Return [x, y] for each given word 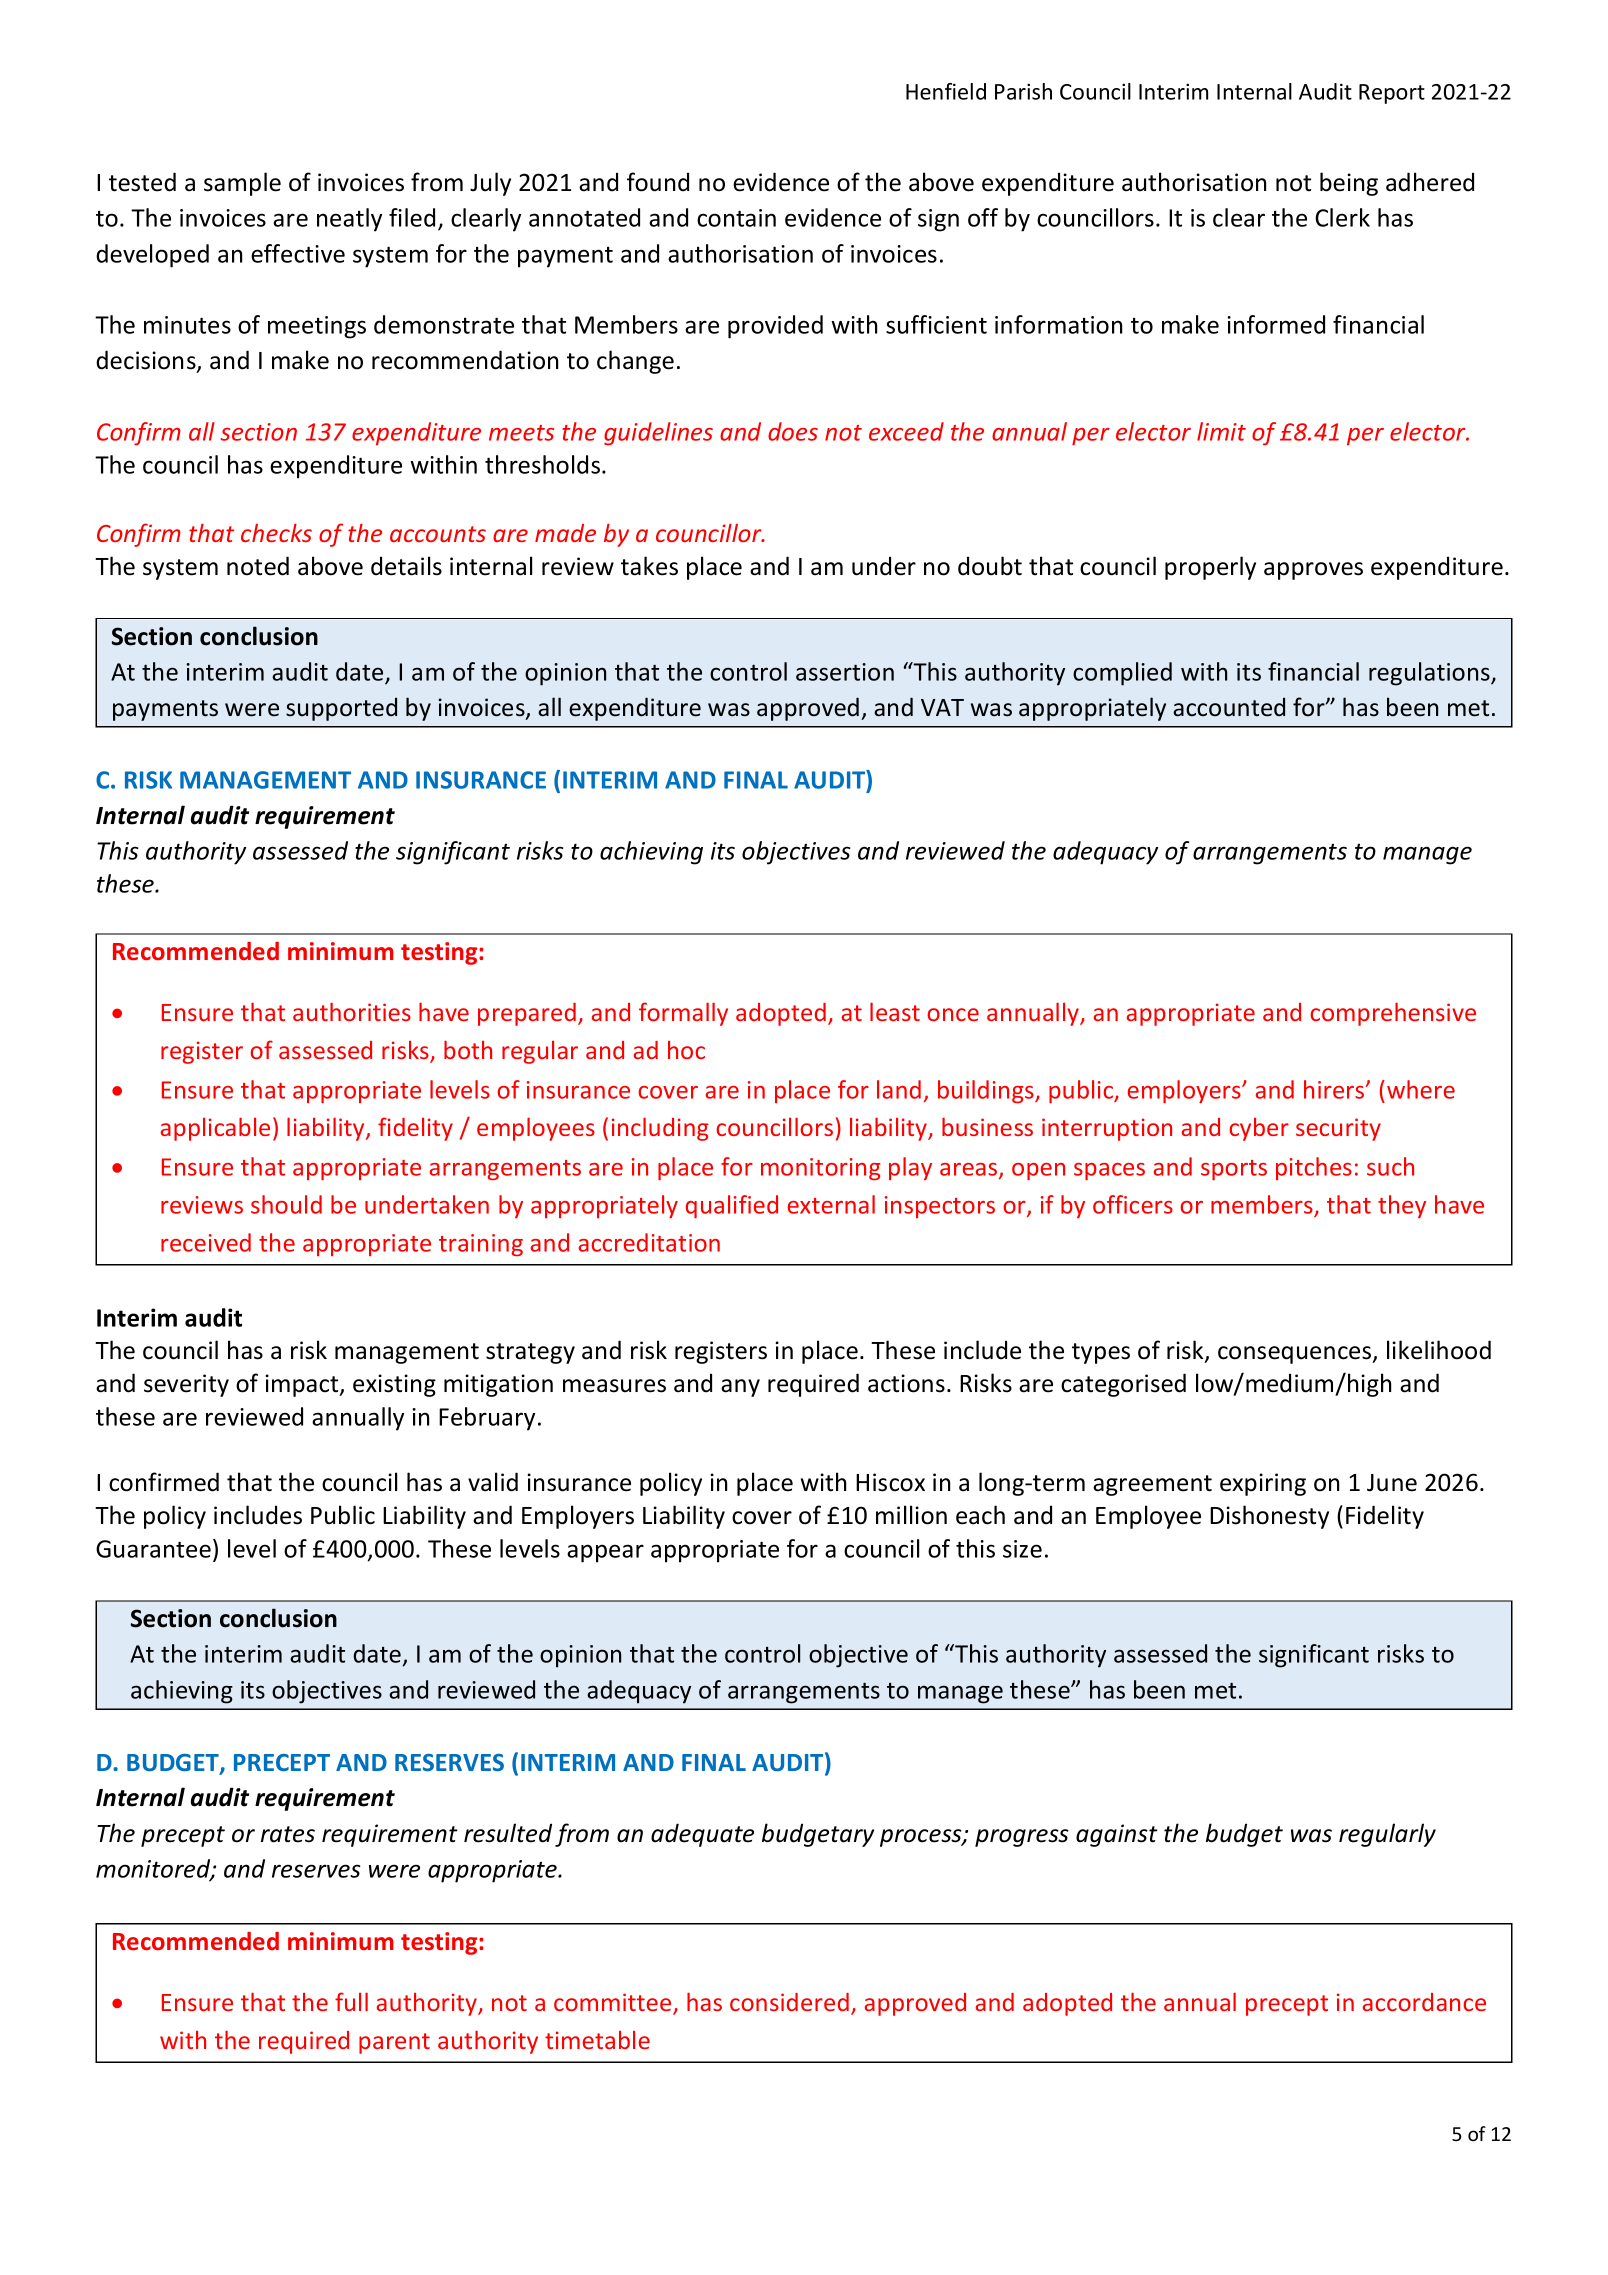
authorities [352, 1011]
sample [242, 184]
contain [736, 218]
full [351, 2001]
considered [789, 2002]
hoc [686, 1050]
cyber [1259, 1129]
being [1349, 184]
